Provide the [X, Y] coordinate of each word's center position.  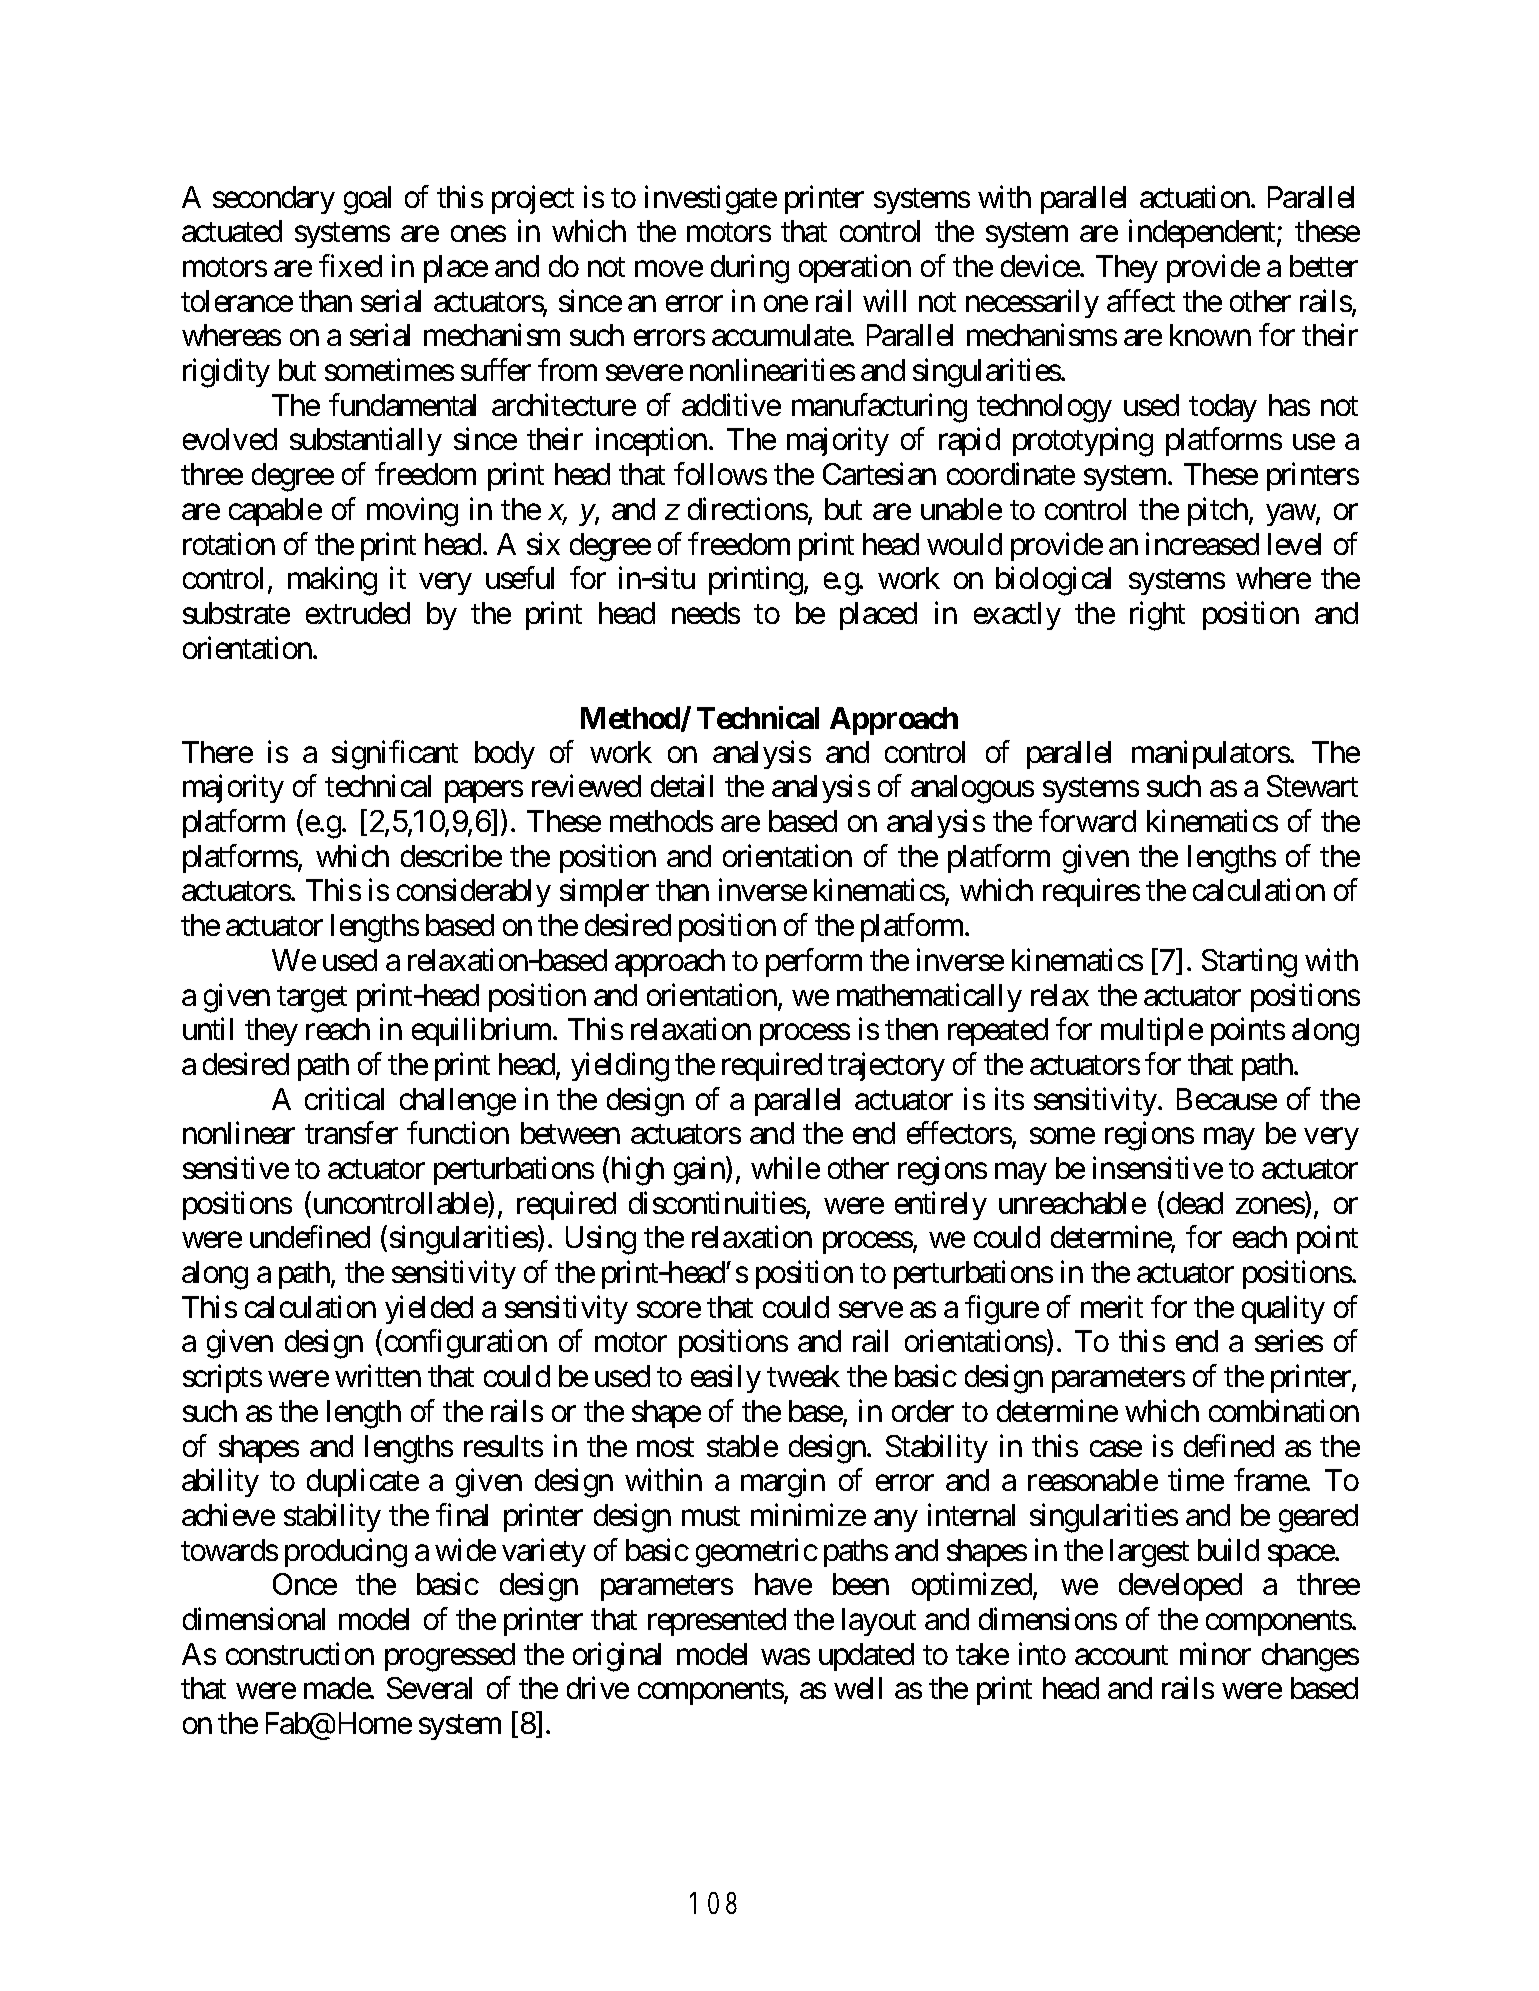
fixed [350, 265]
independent [1203, 234]
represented [717, 1622]
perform [814, 962]
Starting [1249, 963]
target [312, 999]
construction [300, 1653]
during [750, 269]
